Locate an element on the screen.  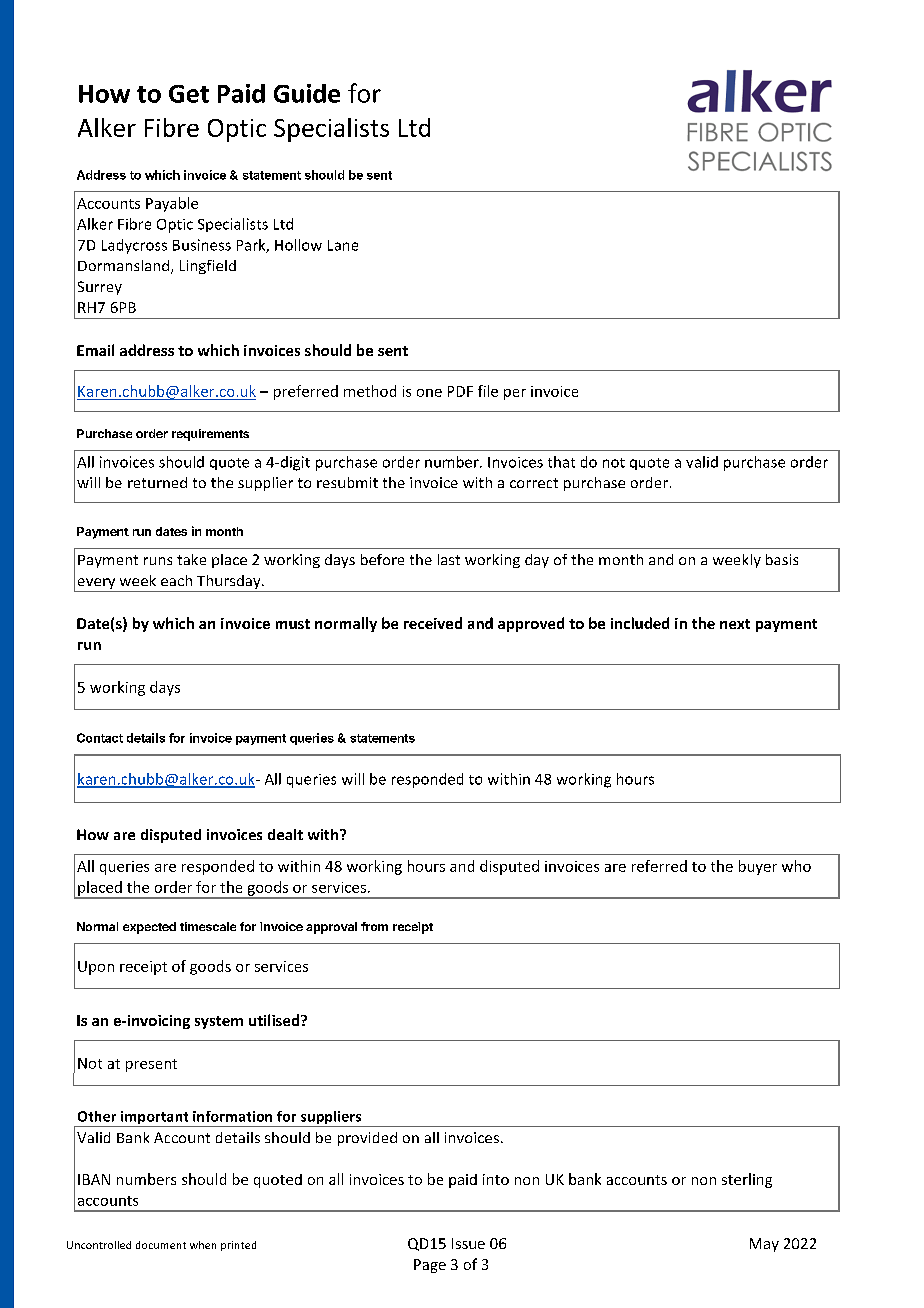
next is located at coordinates (735, 624).
